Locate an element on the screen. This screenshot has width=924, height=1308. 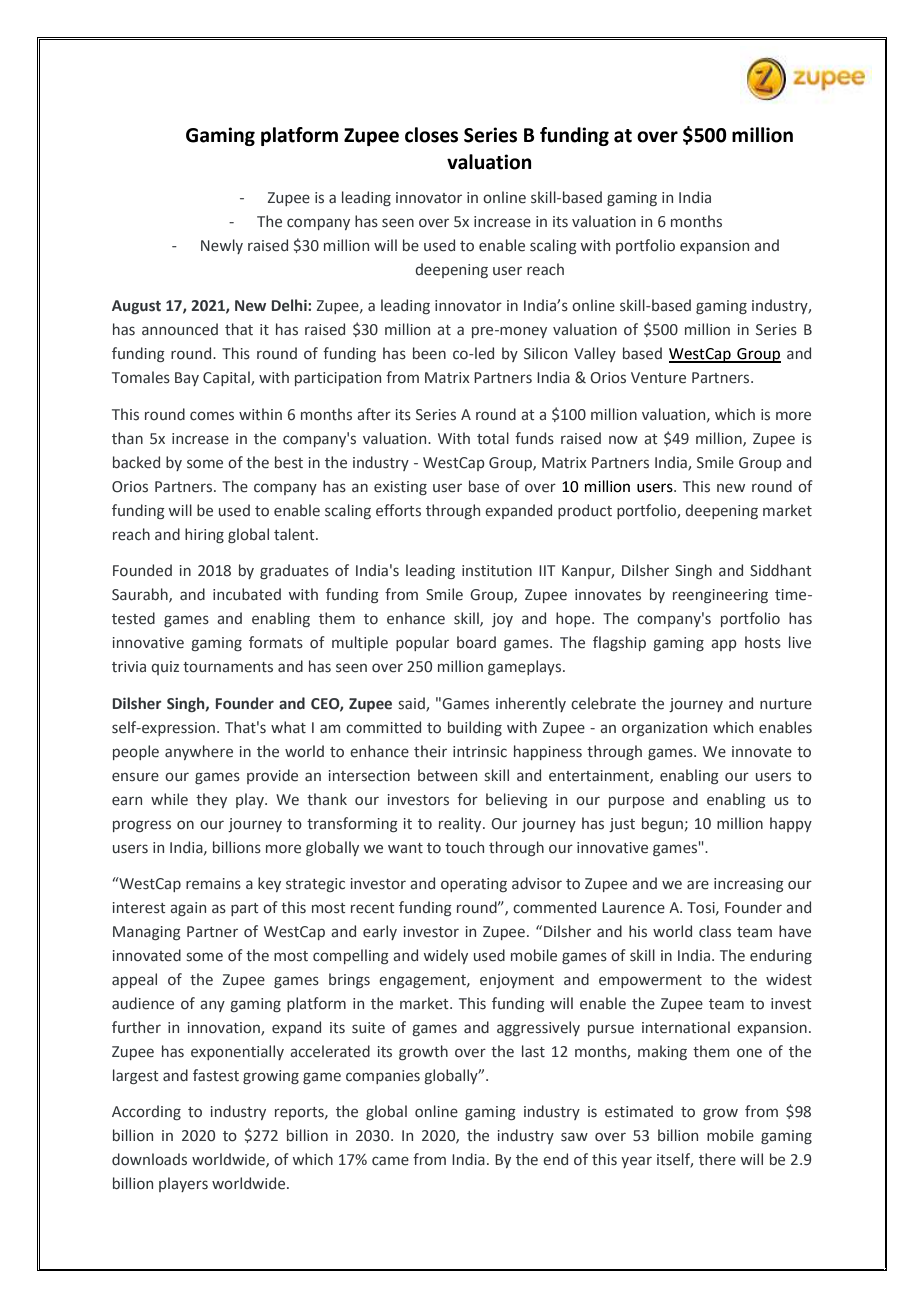
there is located at coordinates (717, 1159).
